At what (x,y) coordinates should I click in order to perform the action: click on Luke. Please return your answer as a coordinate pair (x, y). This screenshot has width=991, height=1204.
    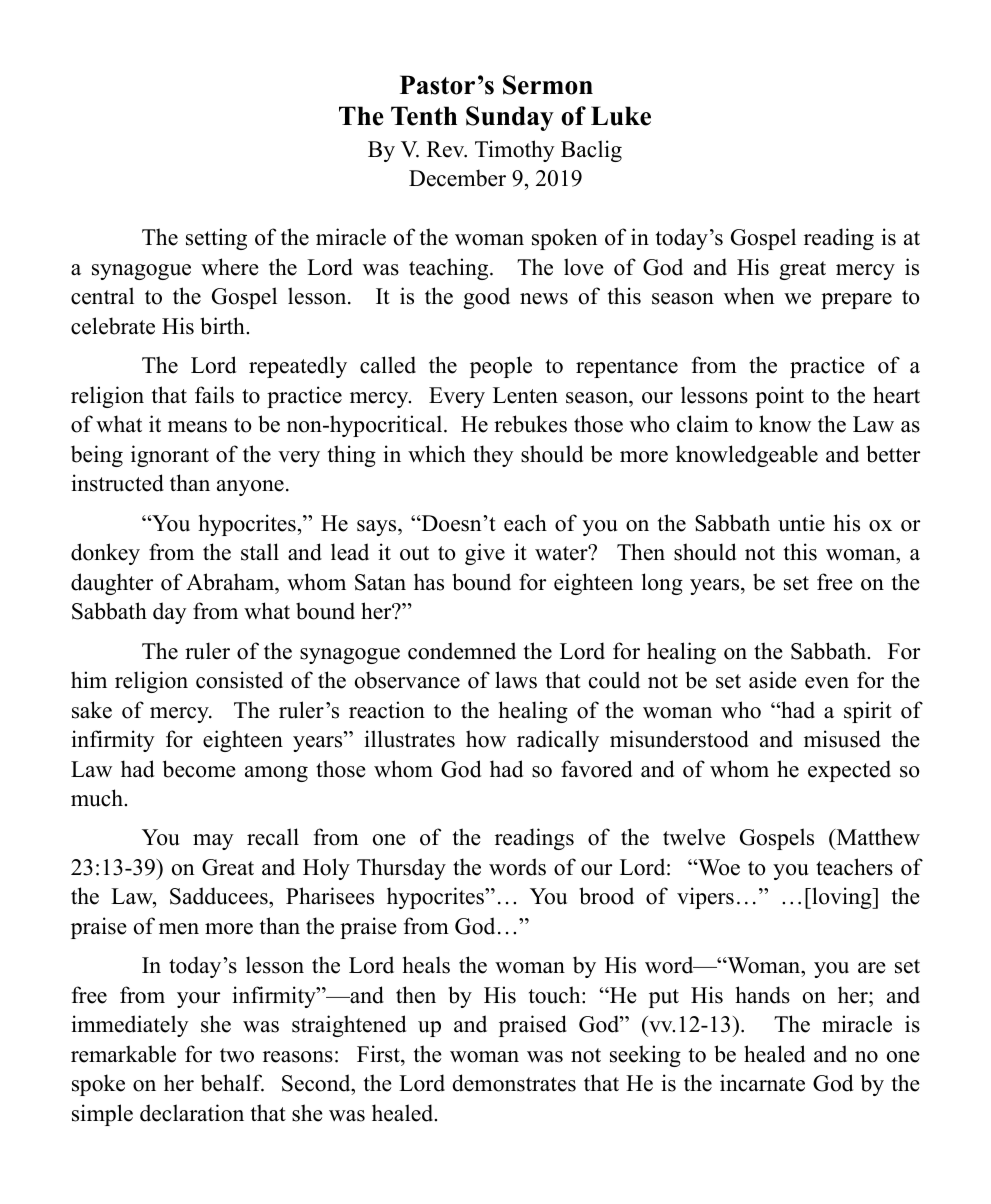
    Looking at the image, I should click on (621, 116).
